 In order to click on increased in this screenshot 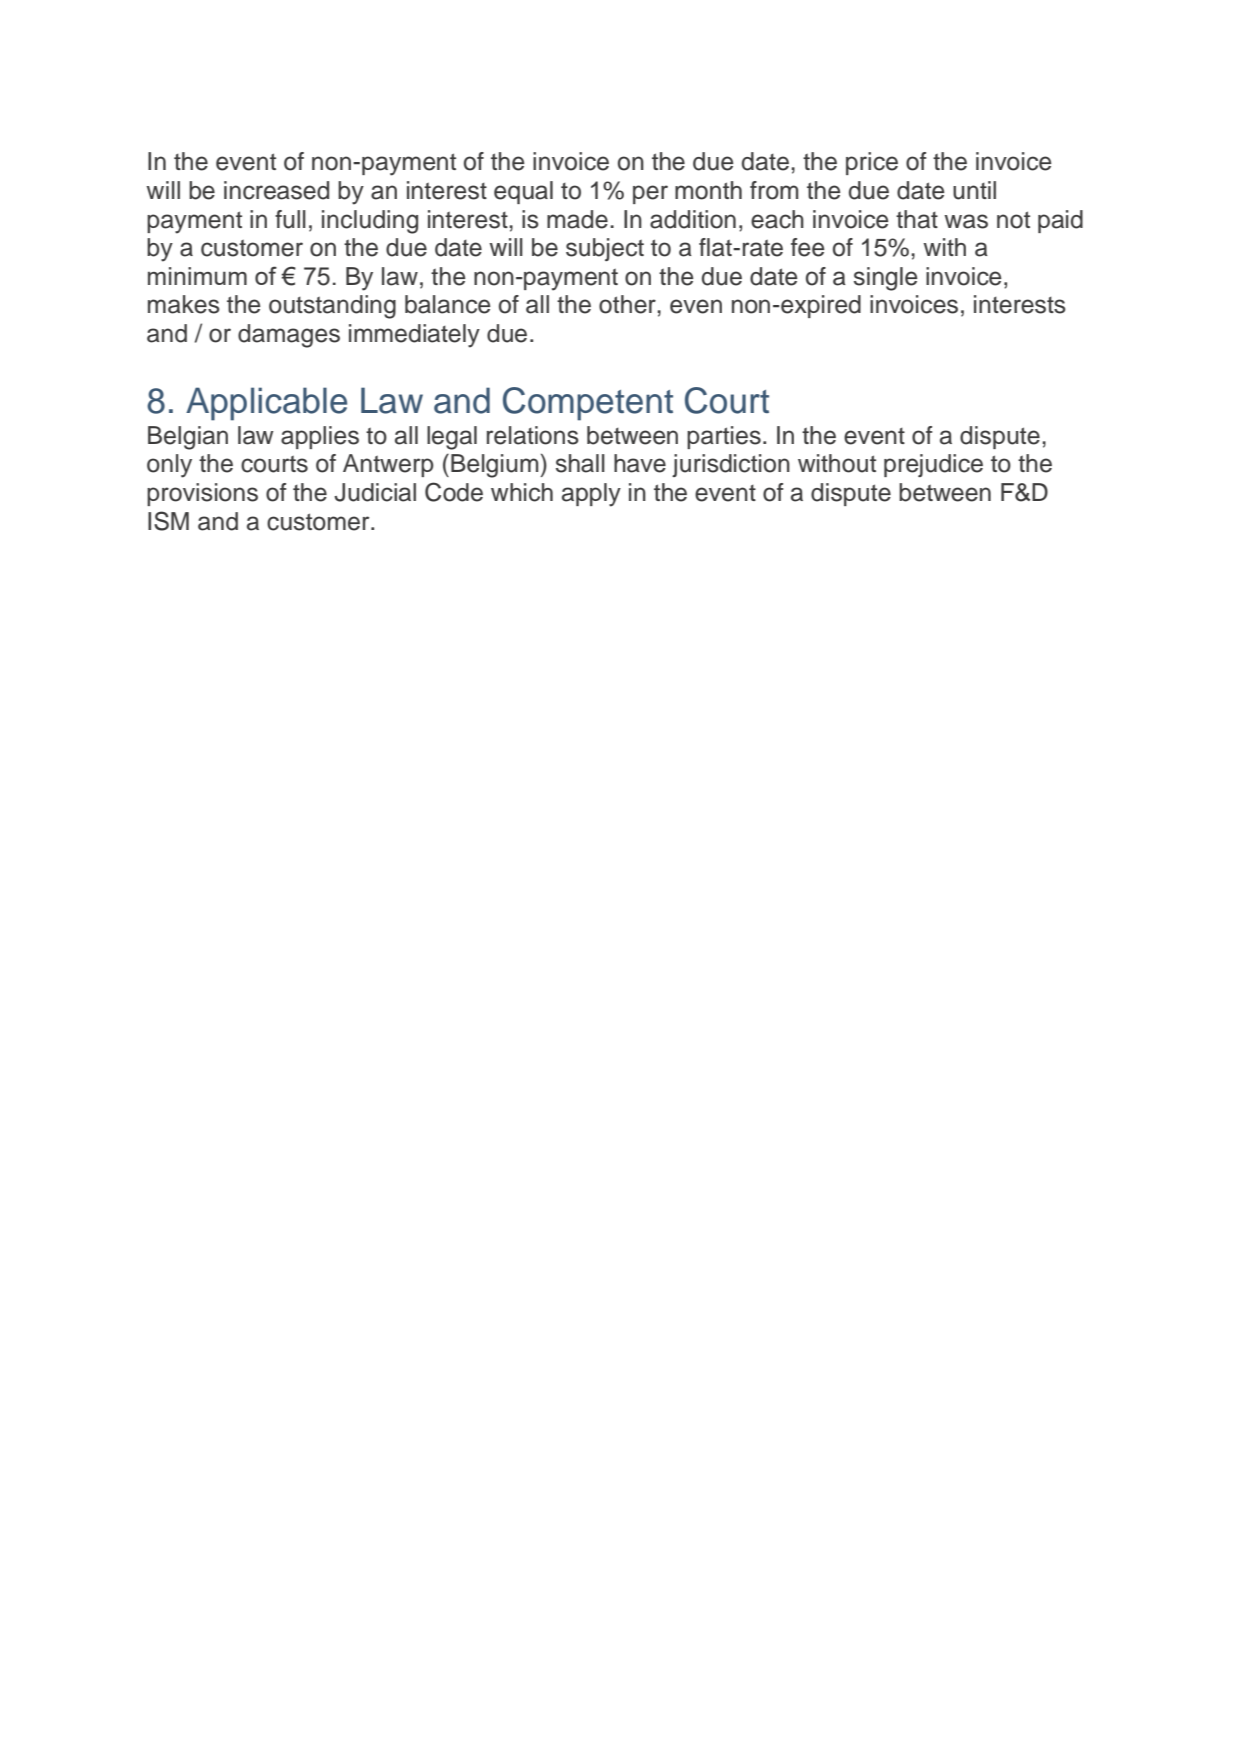, I will do `click(276, 190)`.
